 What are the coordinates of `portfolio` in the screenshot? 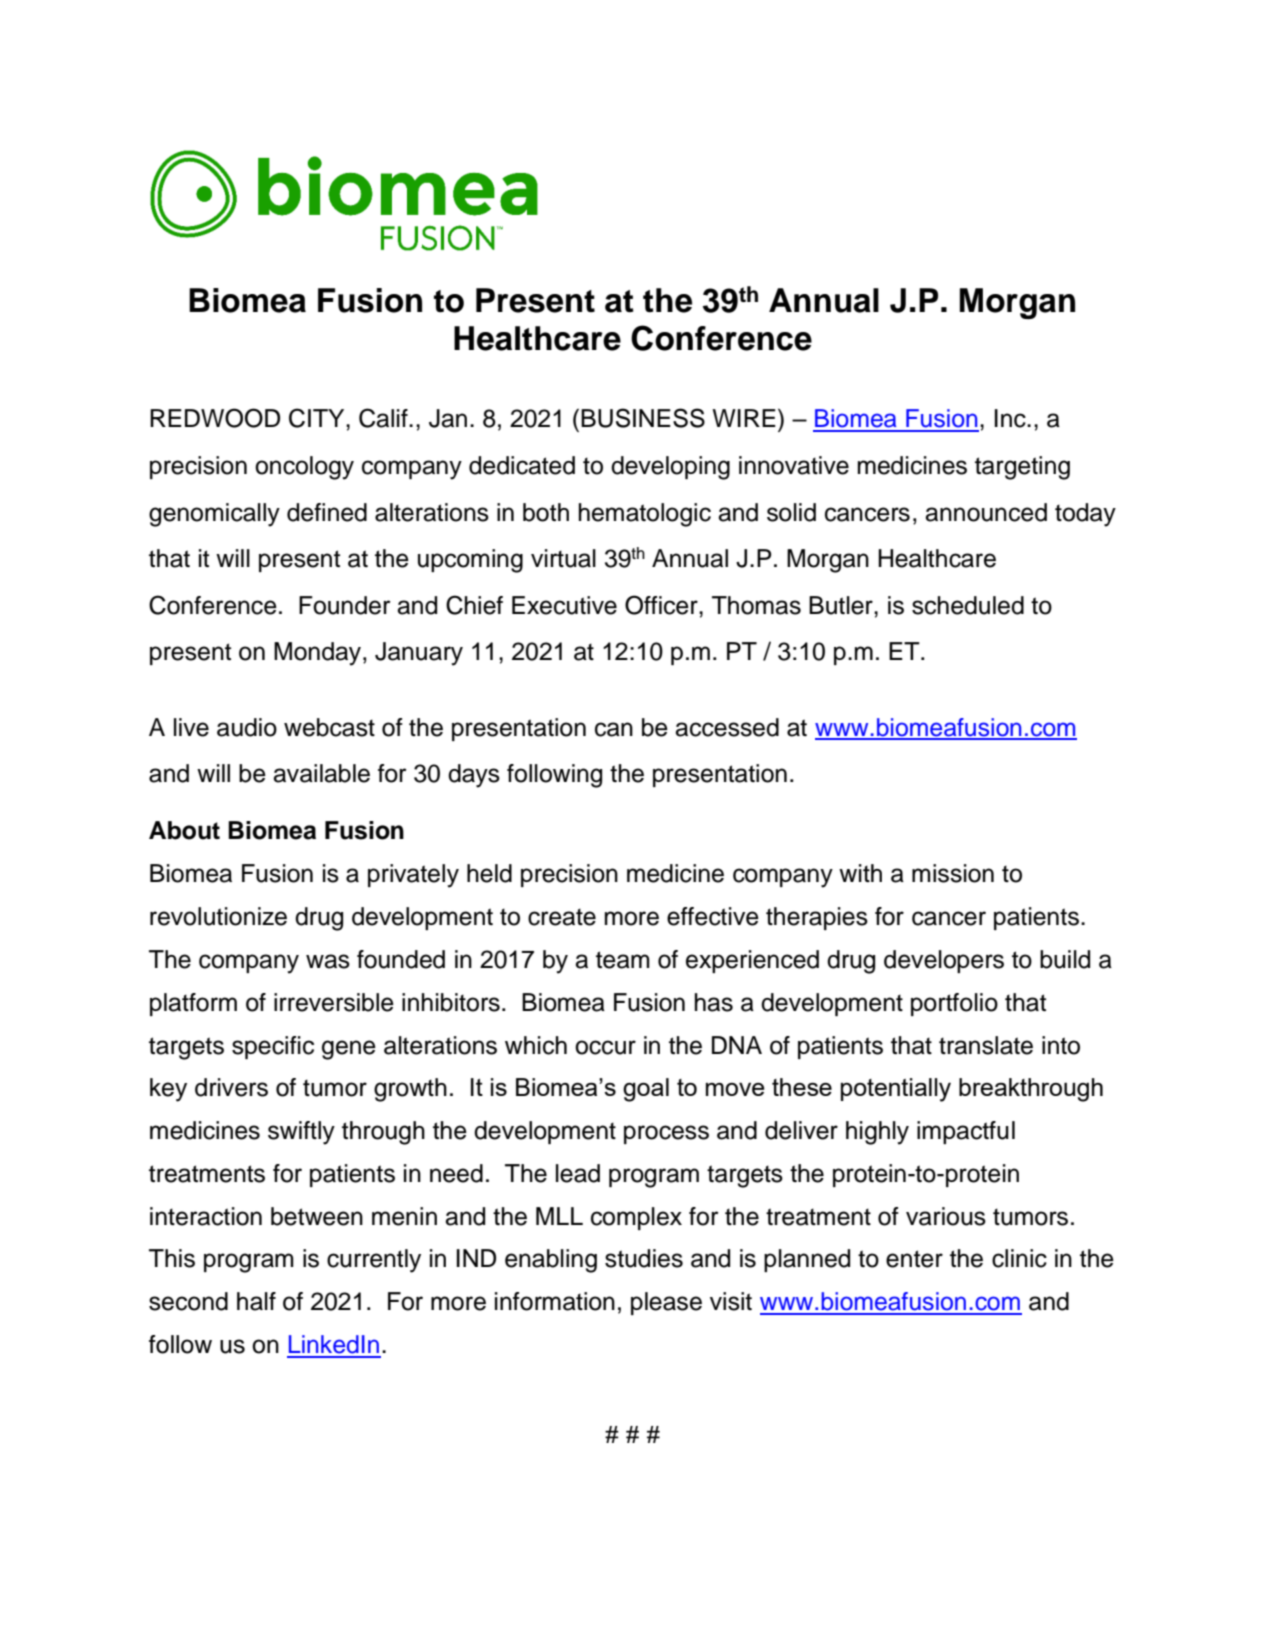 It's located at (954, 1004).
